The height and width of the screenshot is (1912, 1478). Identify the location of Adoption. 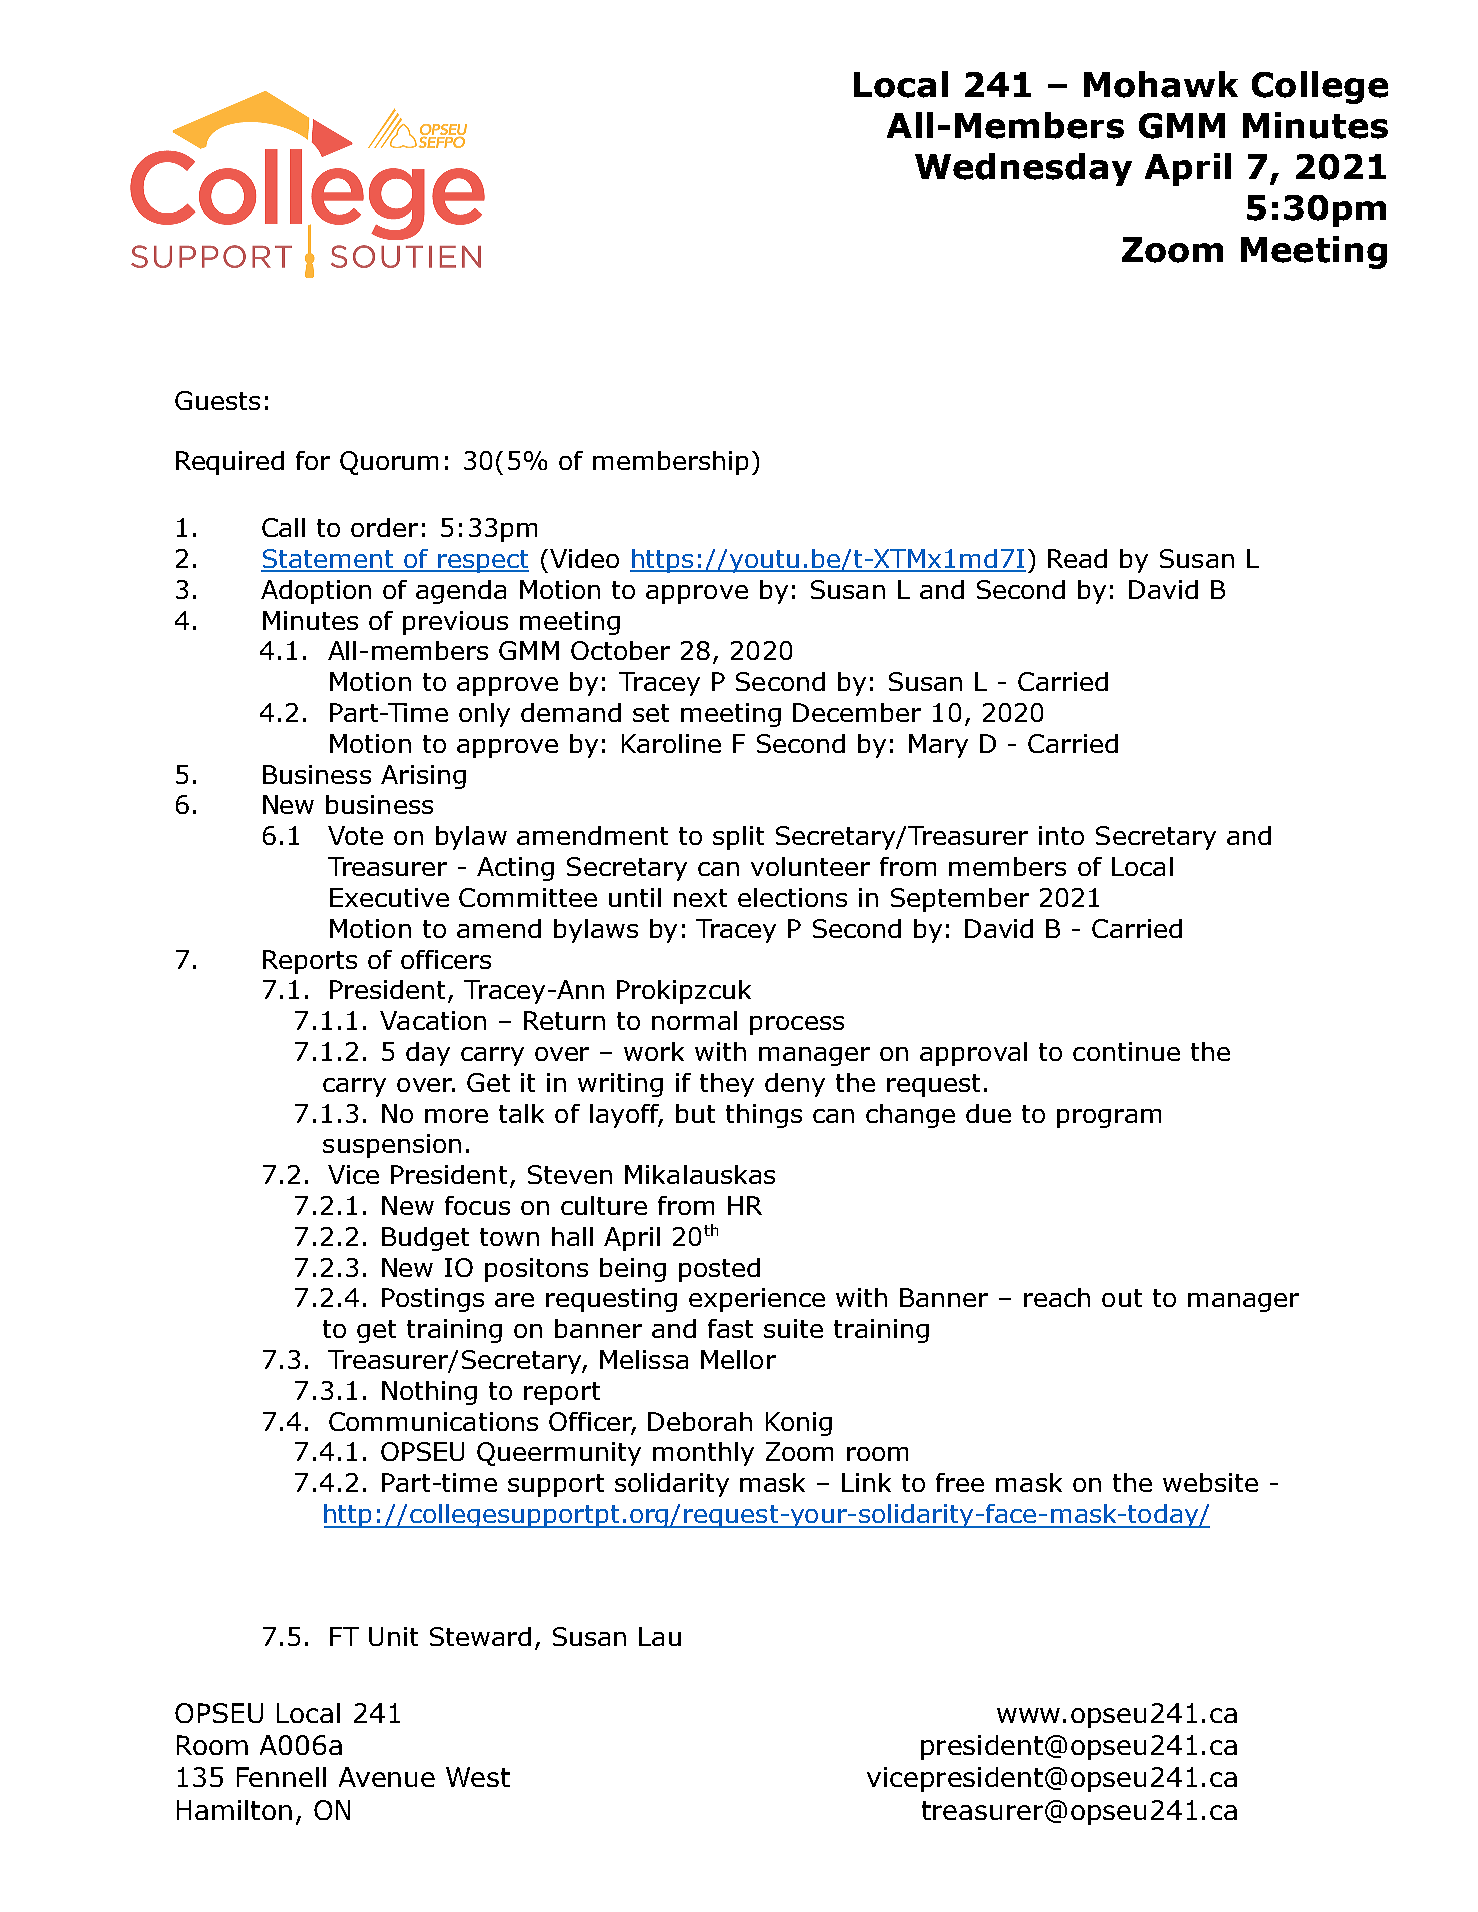
(316, 592).
